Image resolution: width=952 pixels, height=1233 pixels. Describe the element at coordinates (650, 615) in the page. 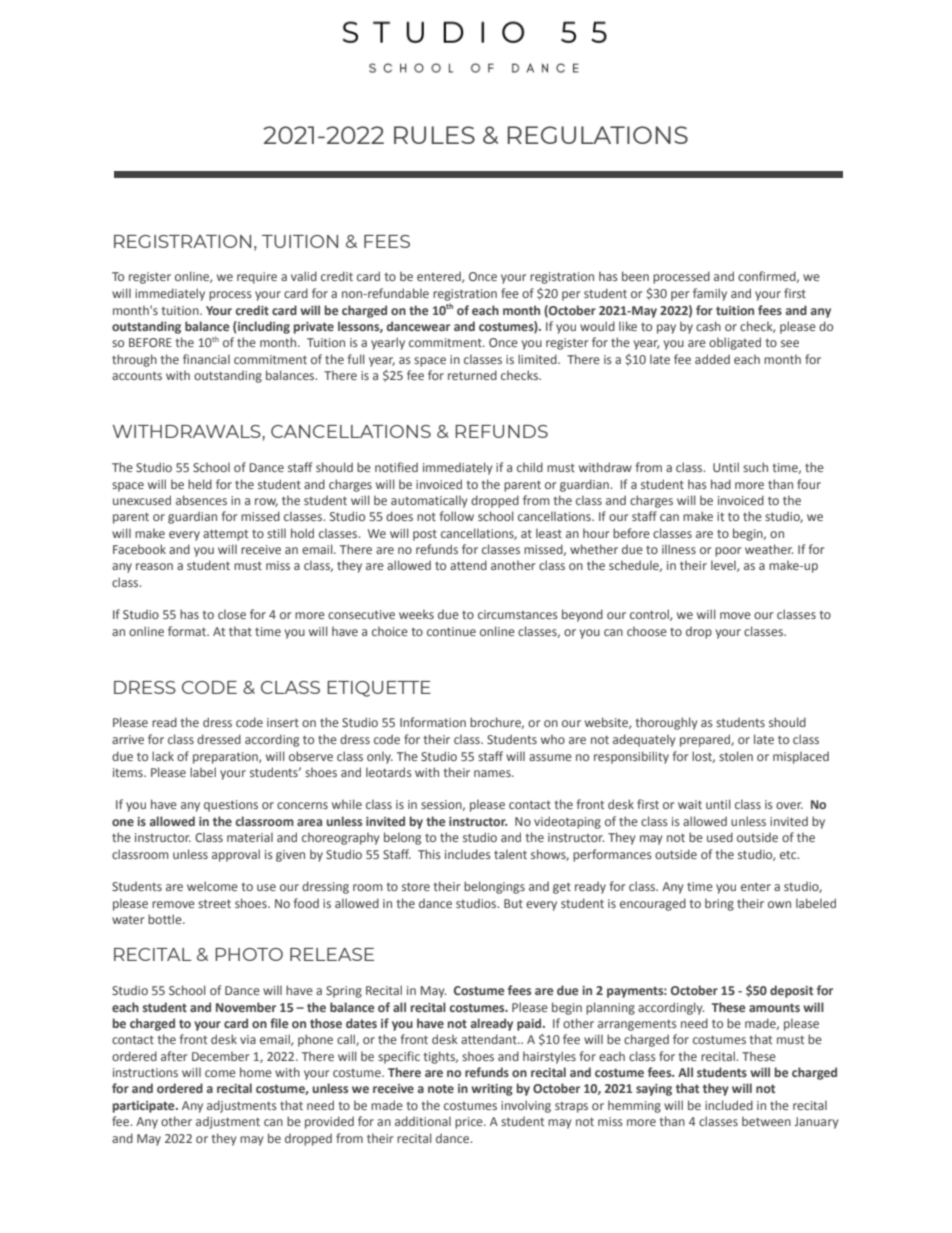

I see `control` at that location.
